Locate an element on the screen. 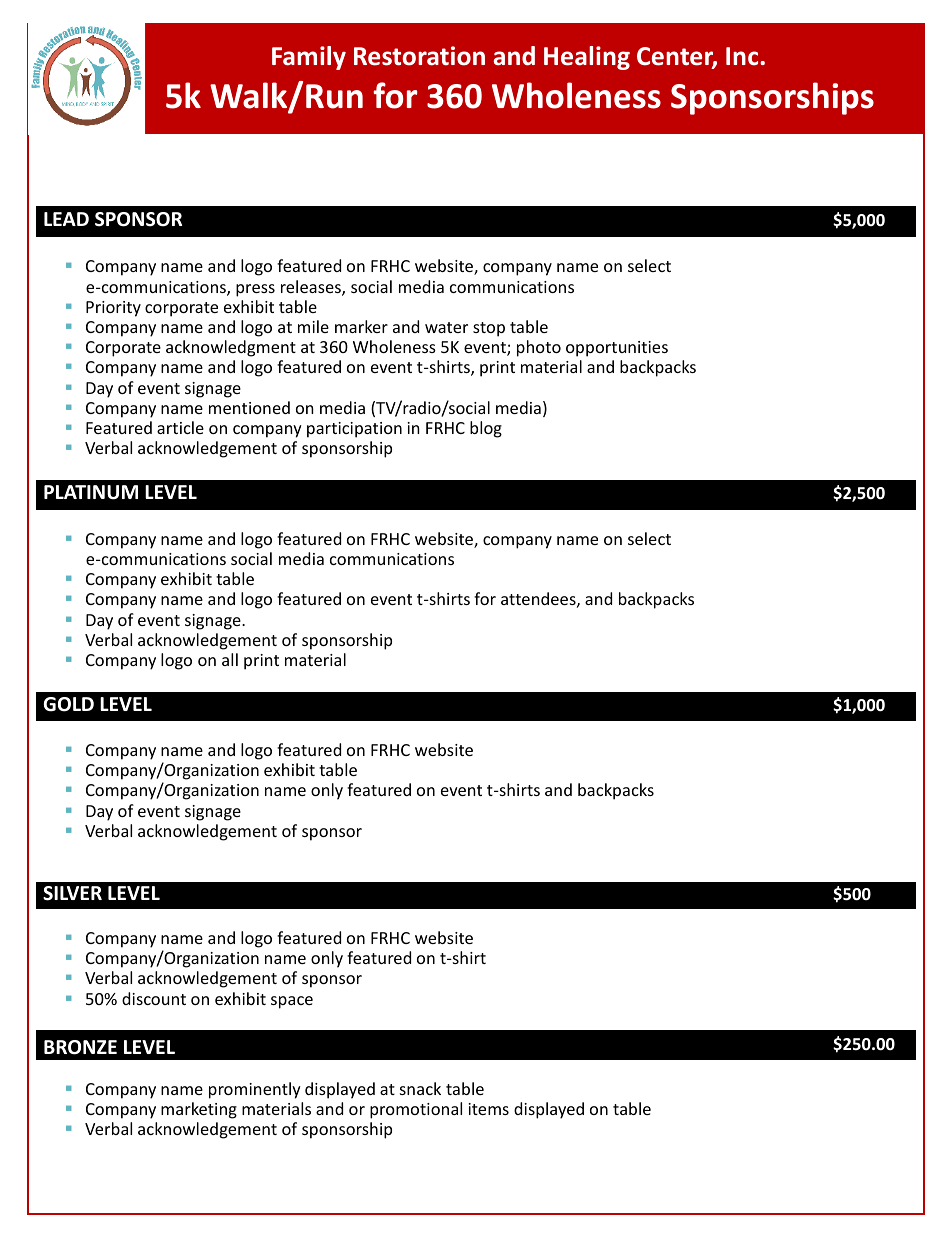 This screenshot has height=1233, width=952. space is located at coordinates (292, 1002).
